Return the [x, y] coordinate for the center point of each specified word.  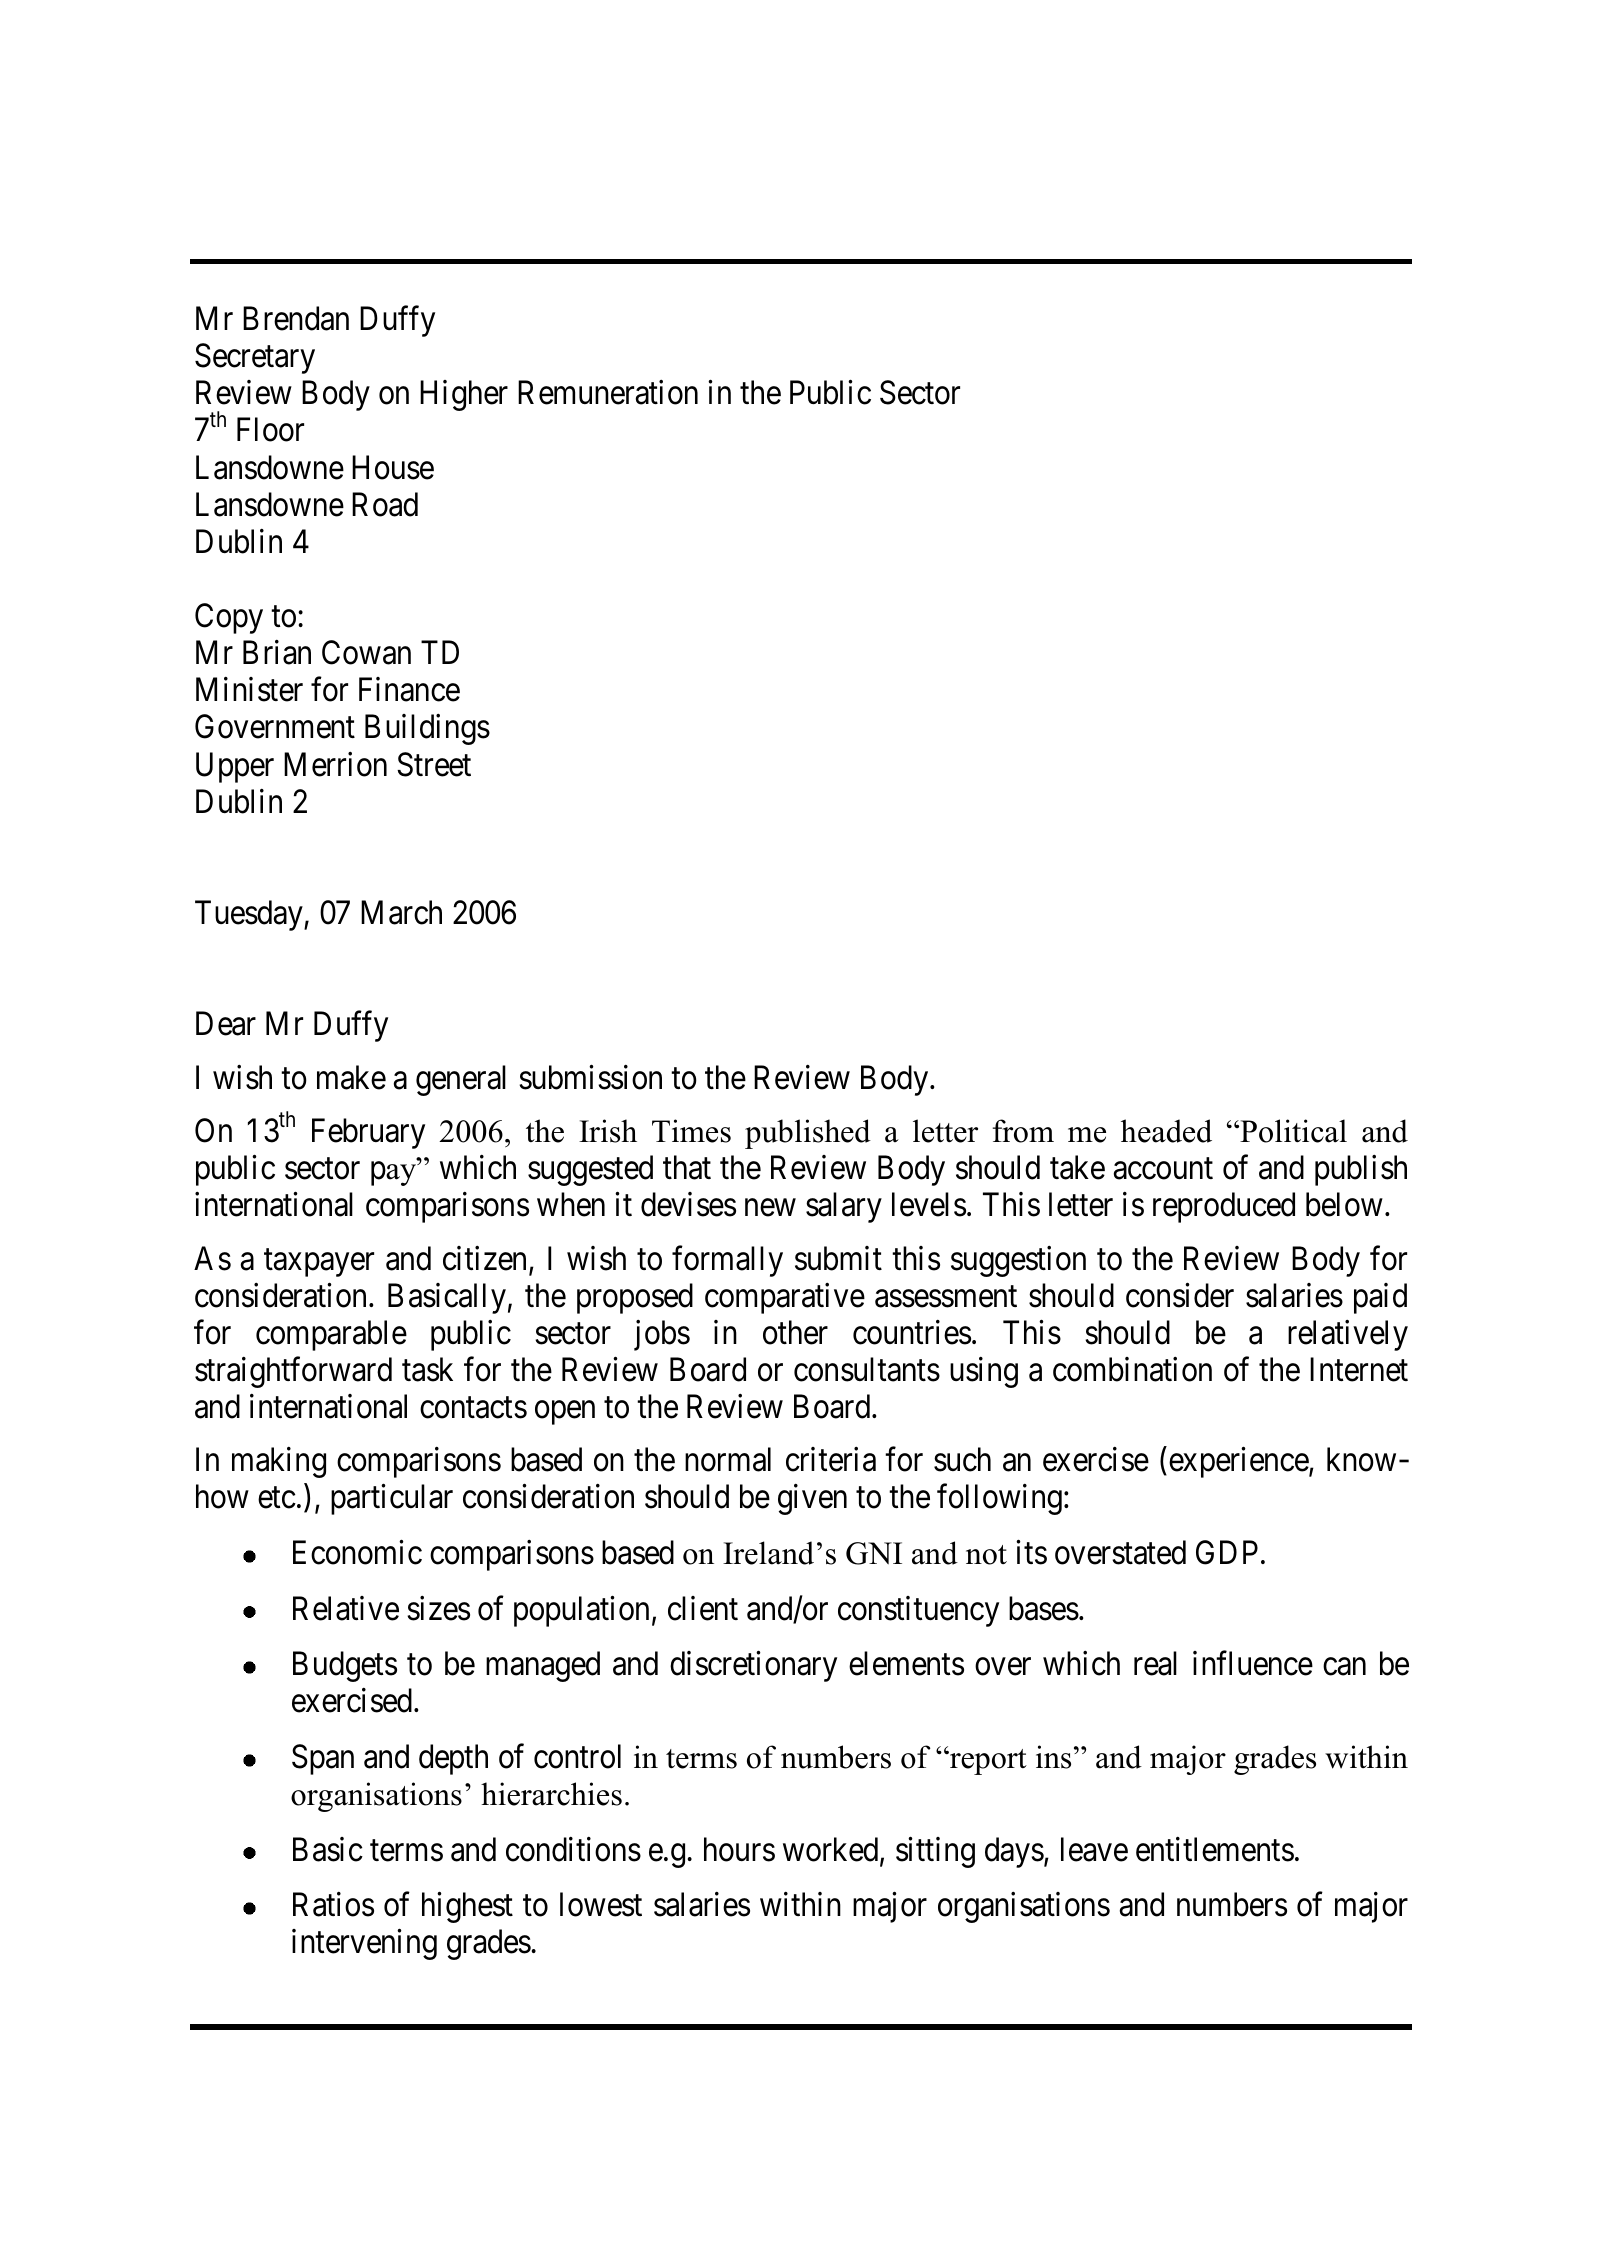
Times [691, 1131]
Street [434, 764]
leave [1094, 1849]
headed [1166, 1131]
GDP [1227, 1553]
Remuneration [608, 392]
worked [832, 1850]
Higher [464, 395]
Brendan [296, 318]
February [368, 1133]
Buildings [427, 729]
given [812, 1499]
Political [1292, 1131]
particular [392, 1499]
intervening [364, 1944]
